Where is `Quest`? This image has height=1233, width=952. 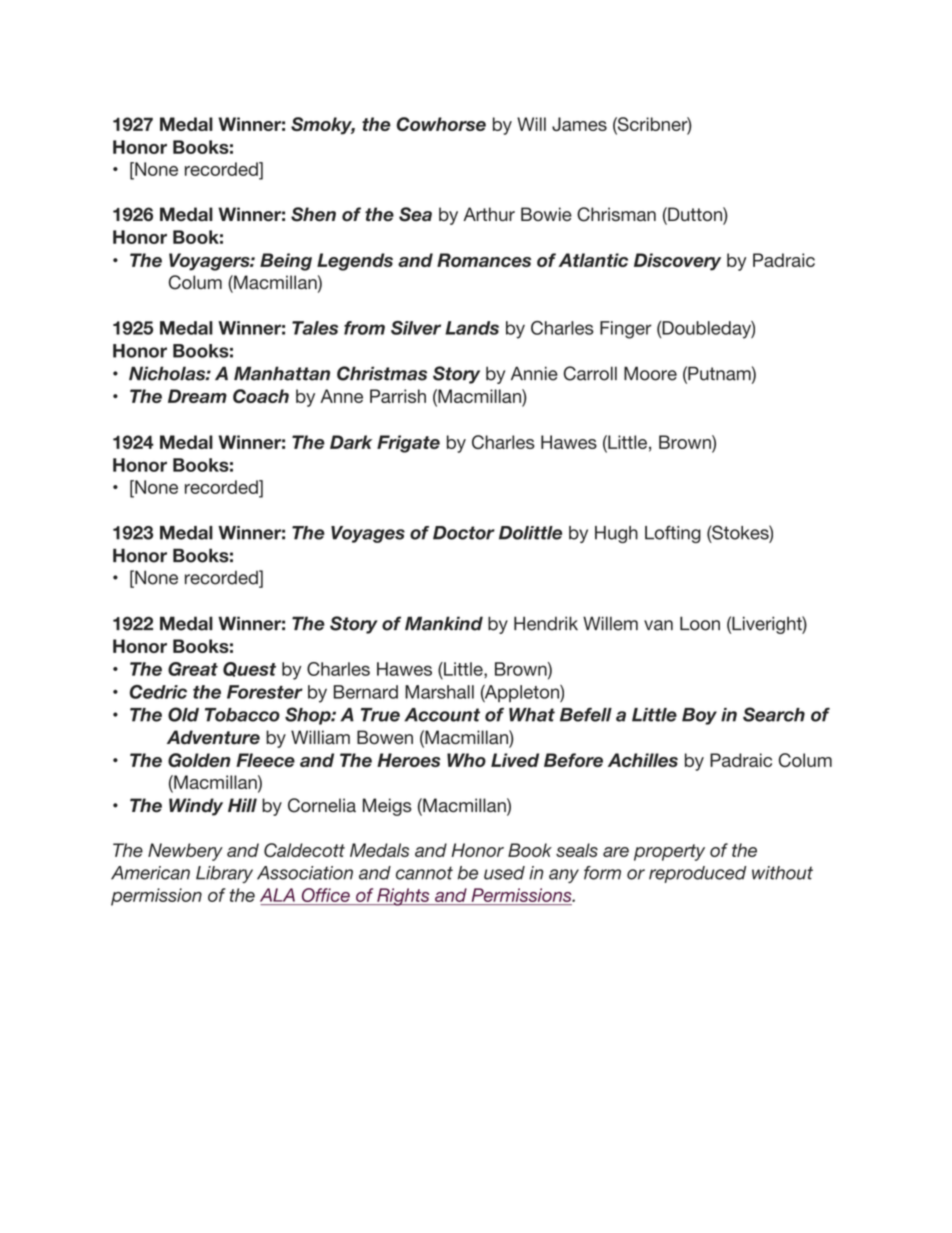
Quest is located at coordinates (249, 669).
